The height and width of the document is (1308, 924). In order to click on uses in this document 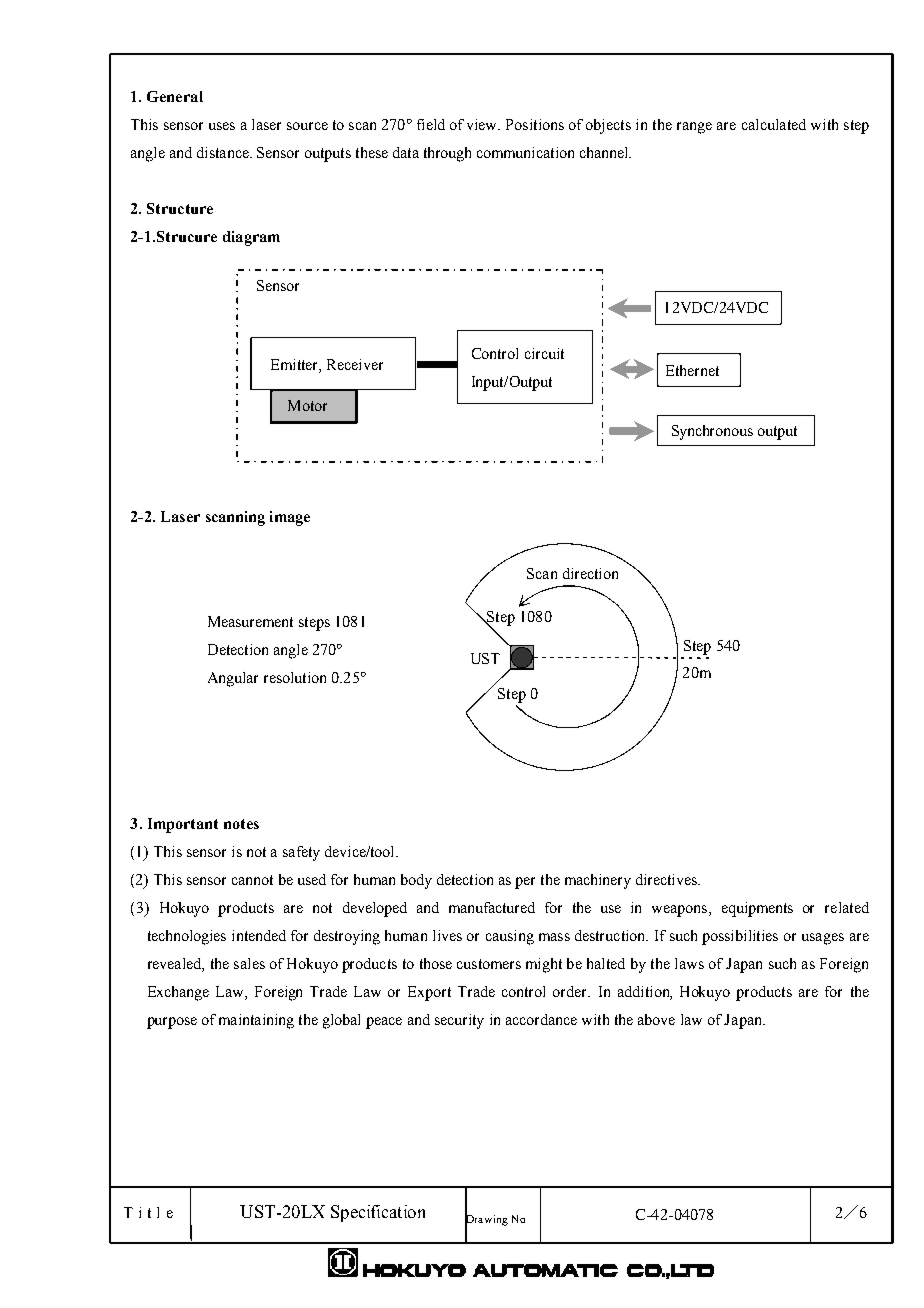, I will do `click(222, 126)`.
